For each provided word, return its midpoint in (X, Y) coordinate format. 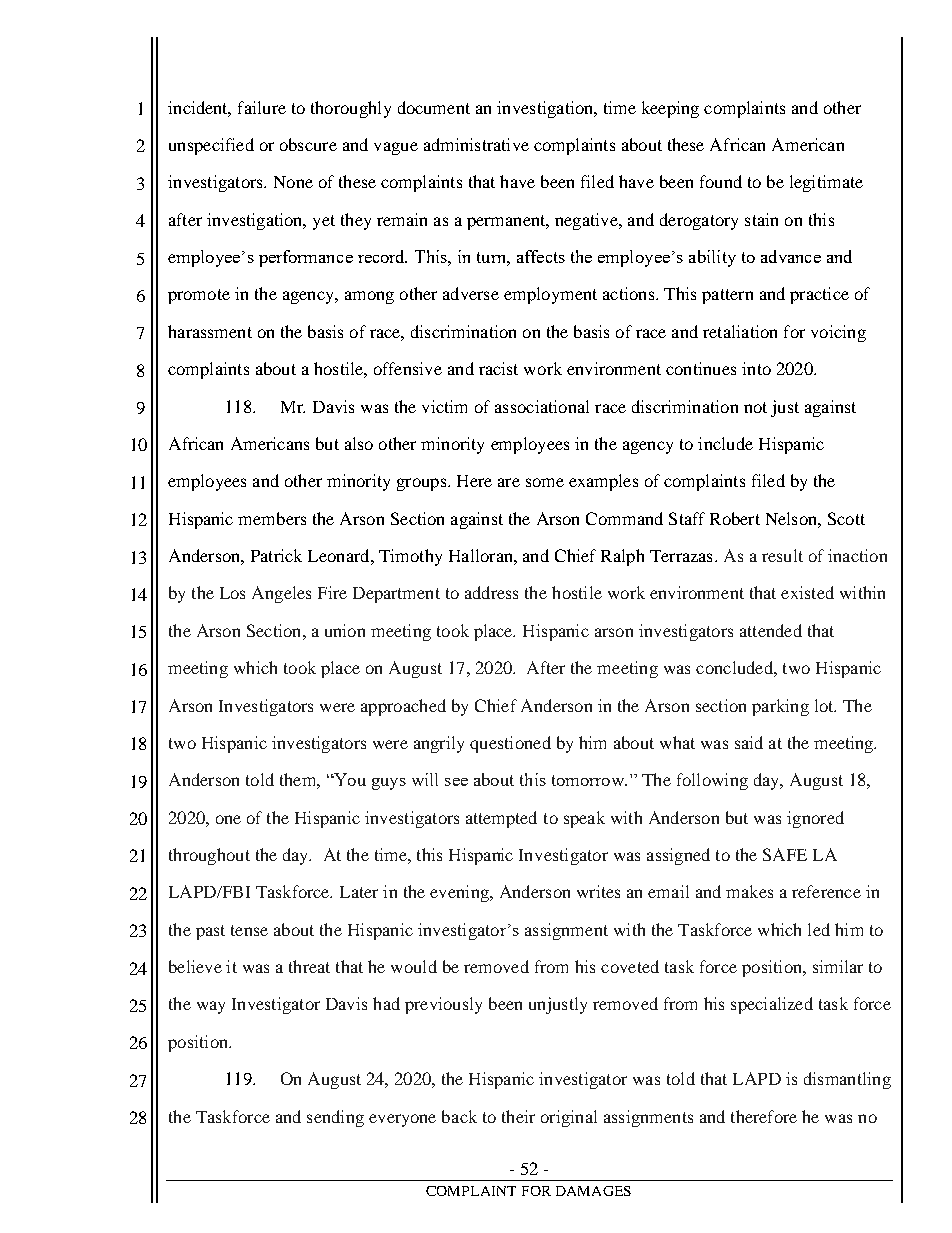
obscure (308, 144)
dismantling (847, 1080)
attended (771, 630)
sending (335, 1118)
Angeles (281, 594)
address (491, 592)
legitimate (826, 183)
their (518, 1116)
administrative (476, 144)
